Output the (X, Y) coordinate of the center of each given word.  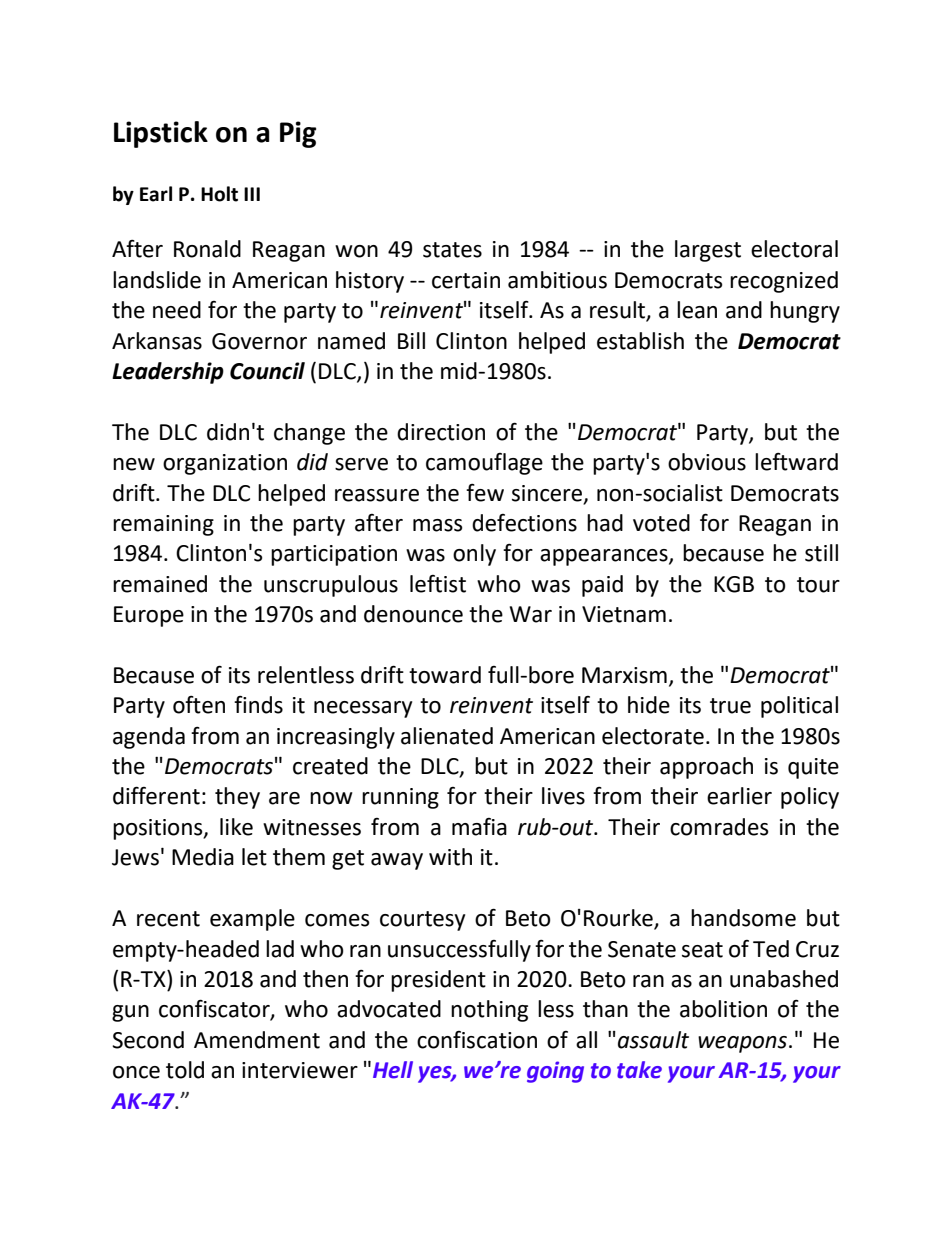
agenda (149, 738)
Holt (219, 194)
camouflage (484, 464)
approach (706, 768)
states (452, 250)
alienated (447, 736)
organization (225, 464)
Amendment (257, 1040)
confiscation (477, 1040)
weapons (742, 1044)
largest (708, 251)
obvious (707, 462)
